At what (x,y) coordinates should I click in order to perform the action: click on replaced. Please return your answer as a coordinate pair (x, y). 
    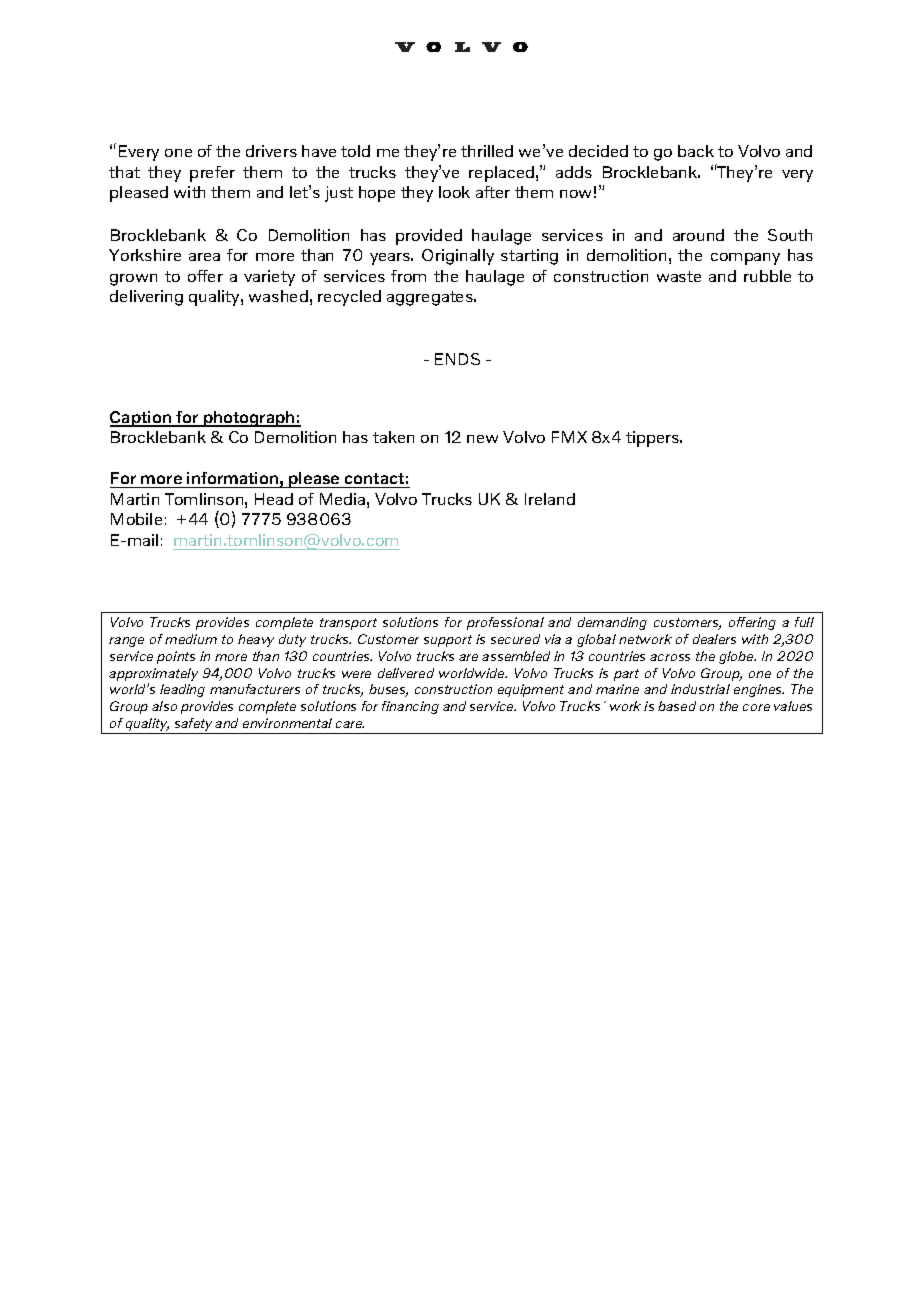
    Looking at the image, I should click on (501, 174).
